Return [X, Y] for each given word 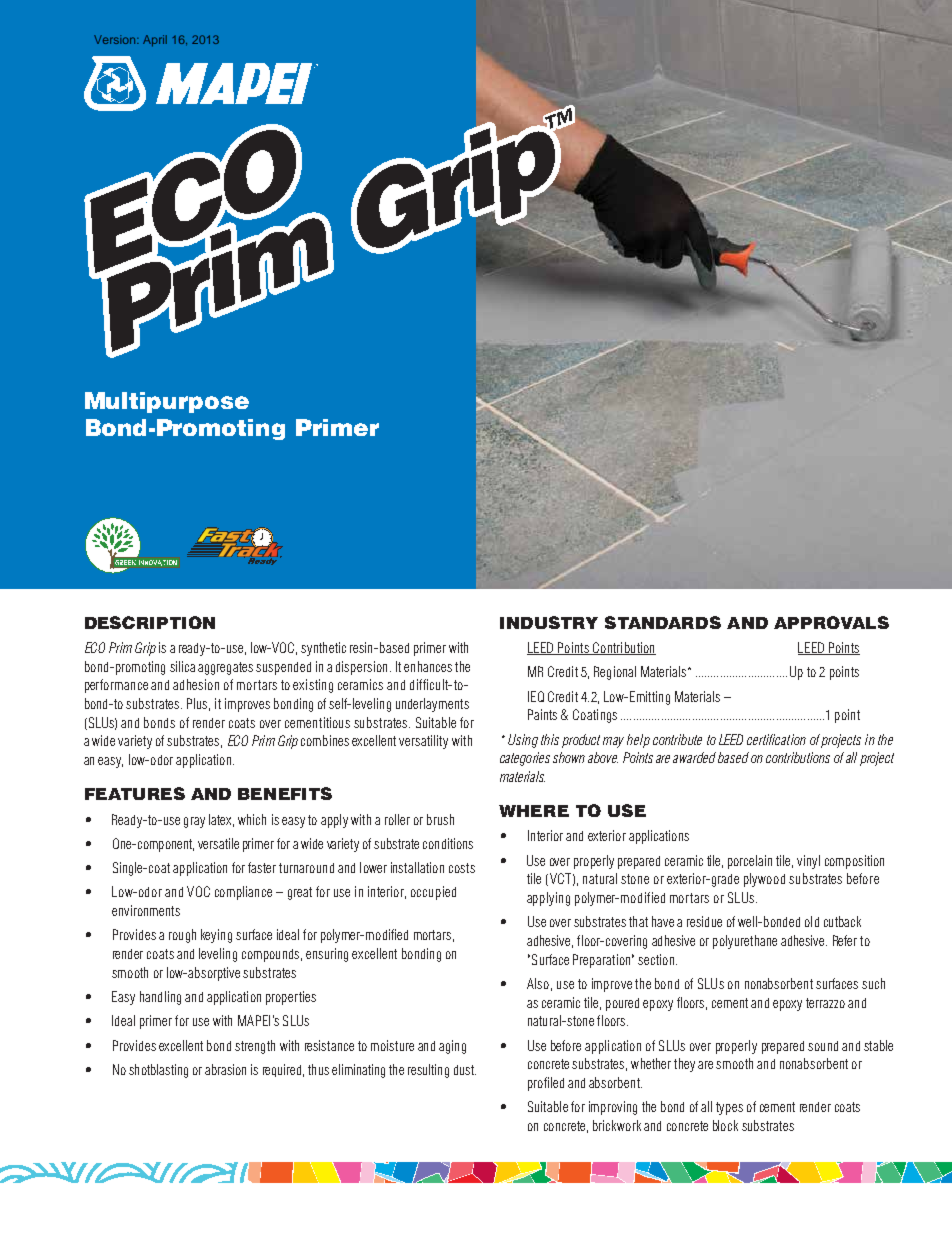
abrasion [225, 1069]
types [729, 1108]
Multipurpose [167, 402]
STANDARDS [663, 622]
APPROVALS [831, 622]
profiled [546, 1084]
